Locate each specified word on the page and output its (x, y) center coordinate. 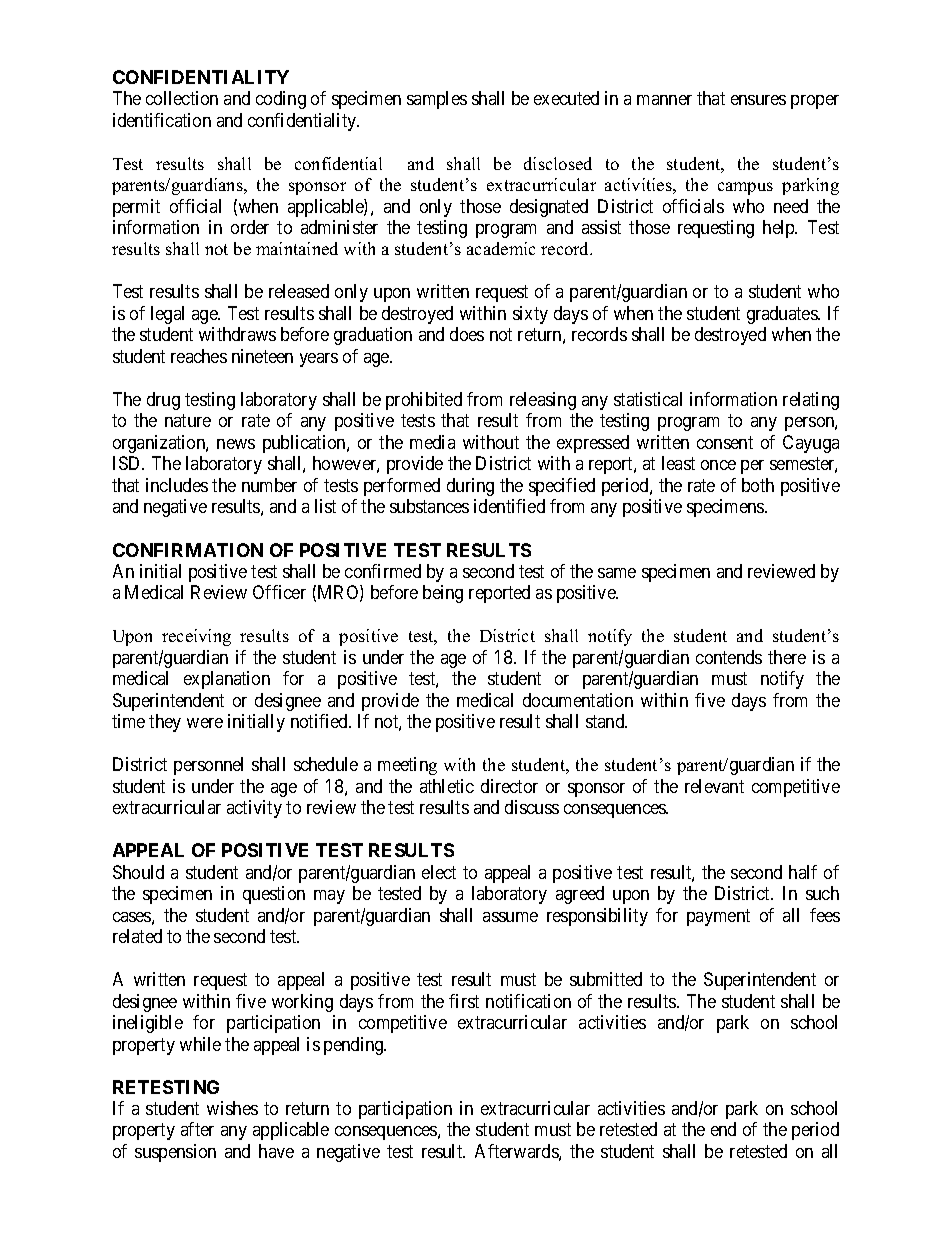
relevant (714, 786)
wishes (232, 1108)
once (718, 465)
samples (437, 100)
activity (254, 809)
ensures (758, 100)
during (470, 487)
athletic (447, 786)
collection (182, 98)
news (236, 444)
